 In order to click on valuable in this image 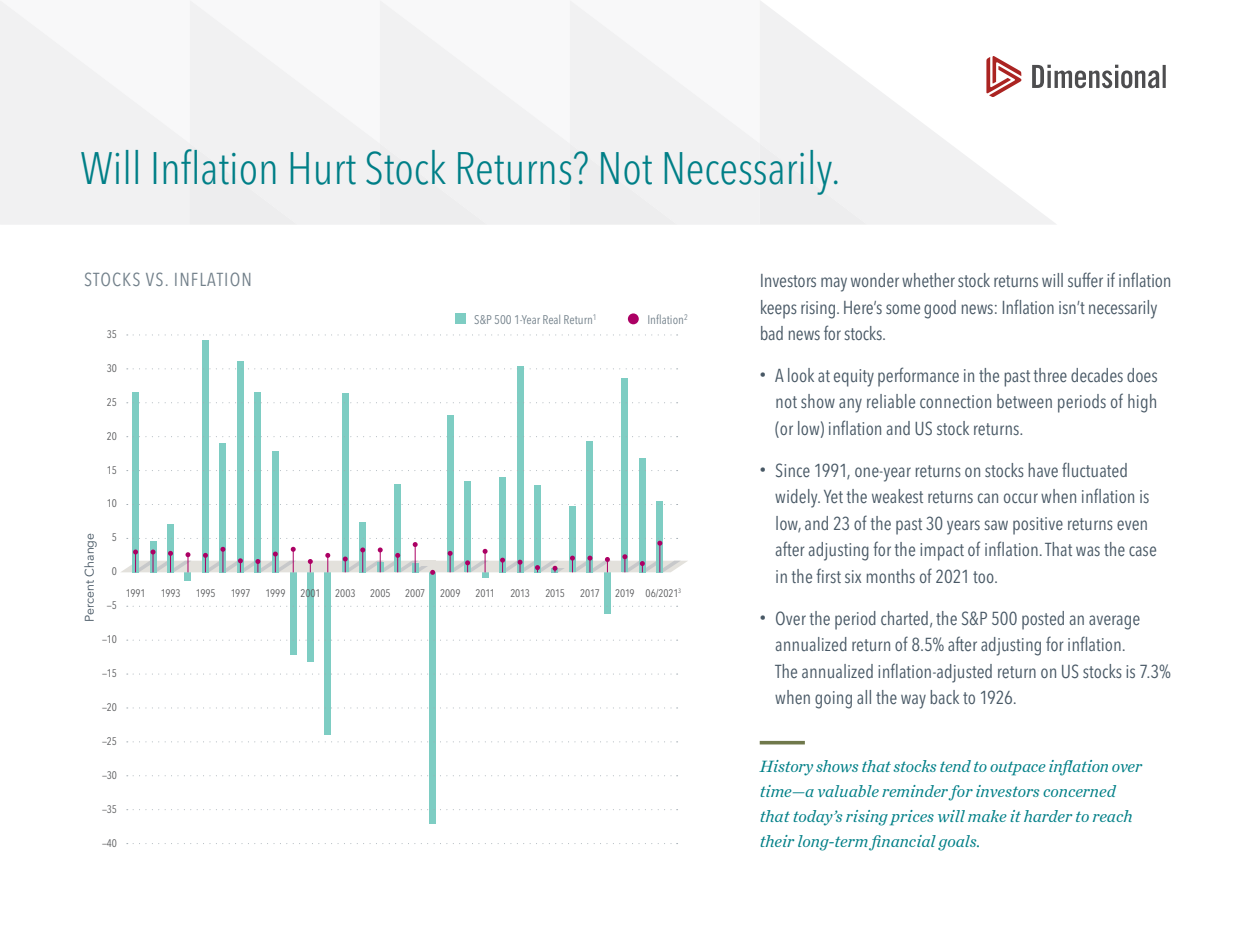, I will do `click(848, 791)`.
